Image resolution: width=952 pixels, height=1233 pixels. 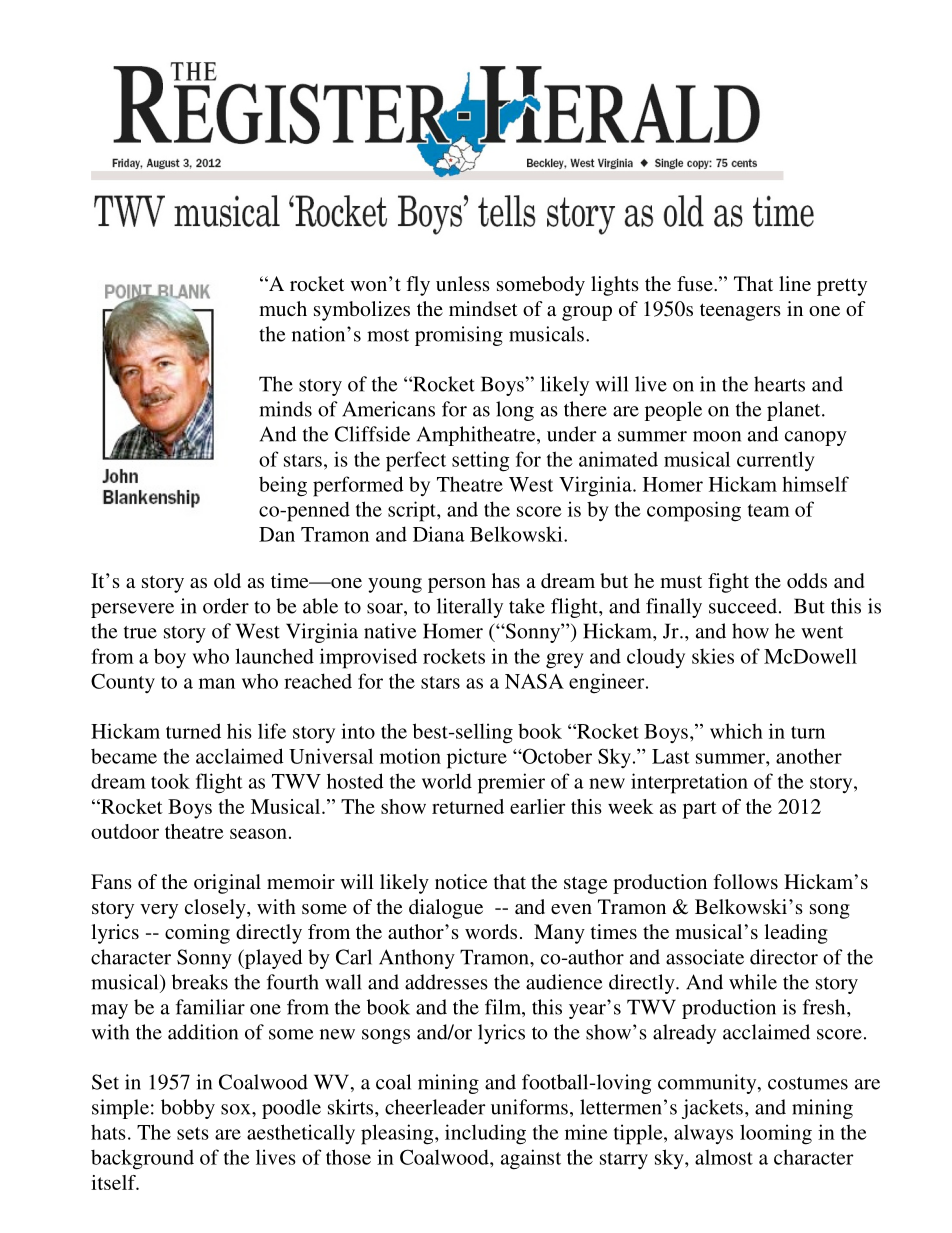 I want to click on promising, so click(x=459, y=336).
